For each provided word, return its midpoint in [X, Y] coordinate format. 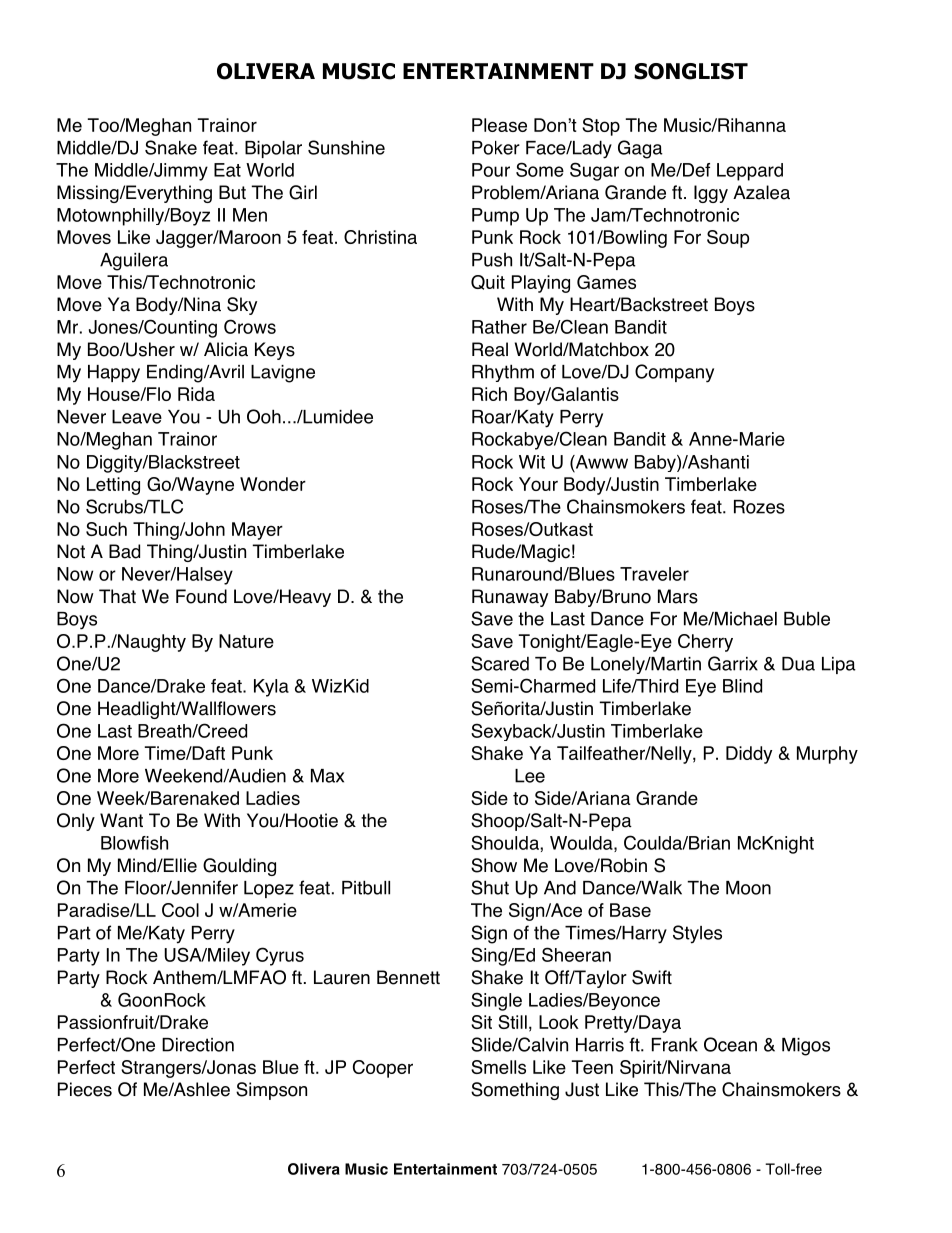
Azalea [761, 192]
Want [121, 820]
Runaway [510, 598]
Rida [196, 394]
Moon [748, 888]
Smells [498, 1067]
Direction [198, 1045]
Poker [496, 148]
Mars [678, 596]
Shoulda [506, 842]
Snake [171, 147]
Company [674, 373]
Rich [489, 394]
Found [201, 596]
